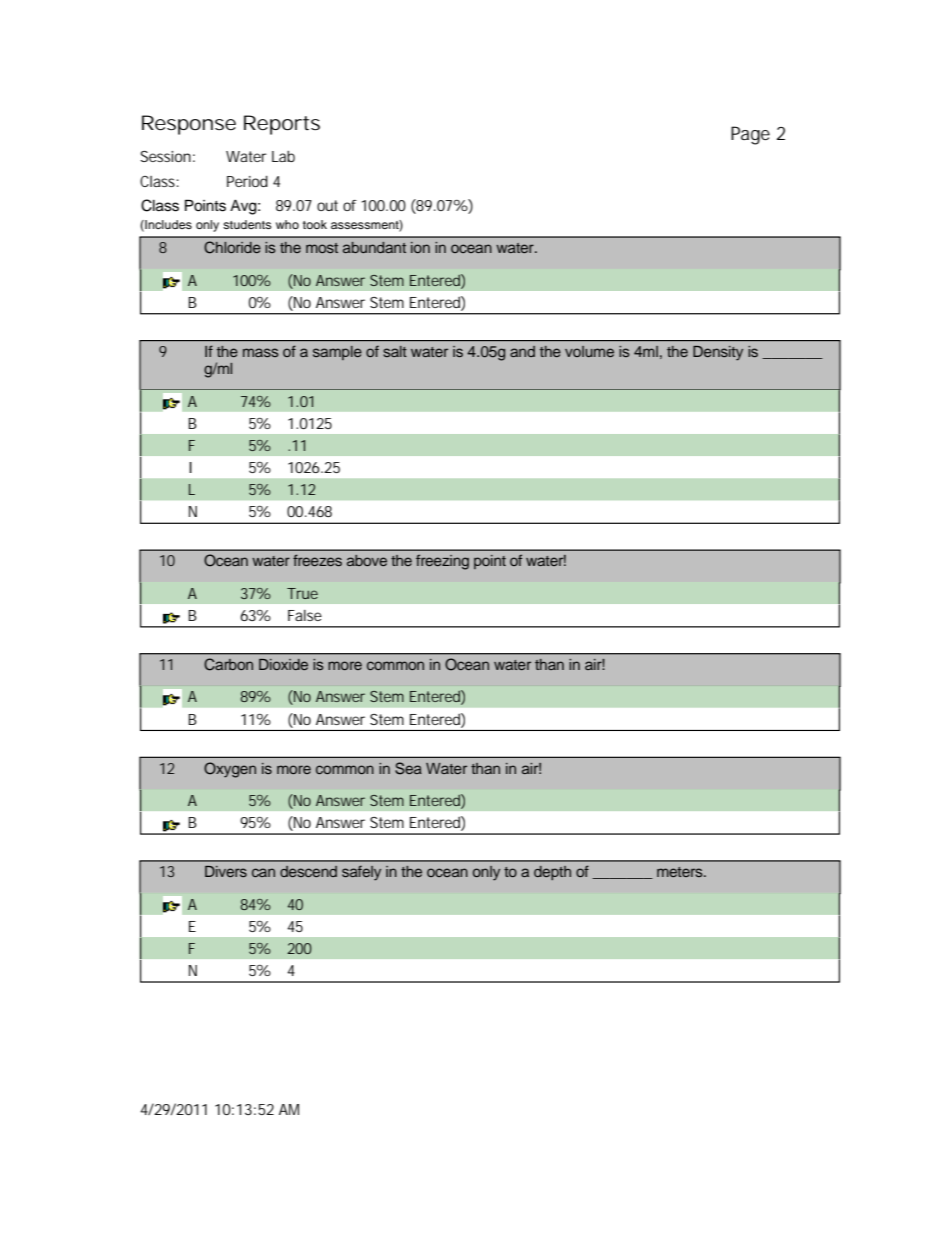  I want to click on Divers, so click(226, 871).
